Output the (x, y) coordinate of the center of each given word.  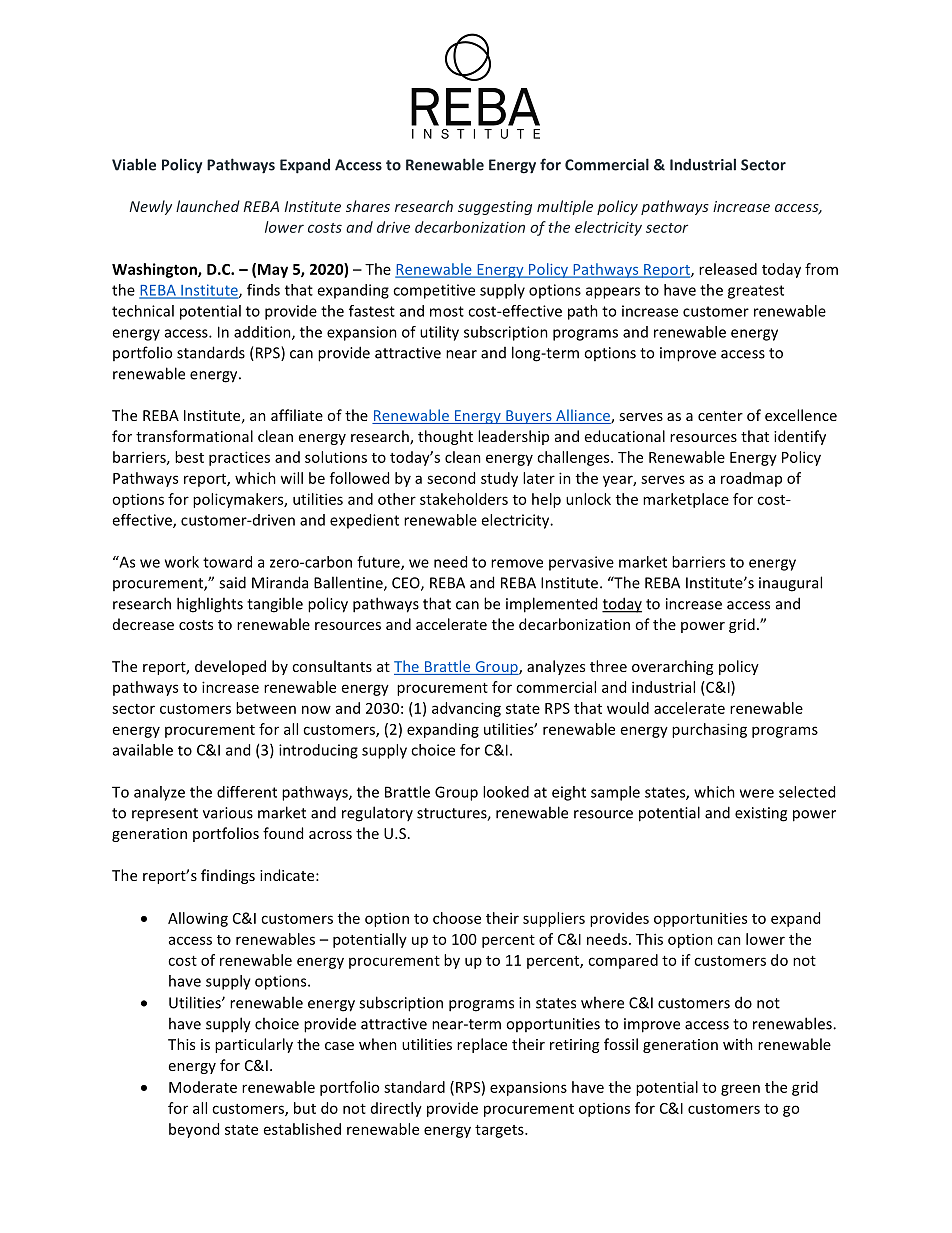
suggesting (495, 208)
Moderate (203, 1087)
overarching (672, 667)
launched (208, 206)
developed (230, 667)
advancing (466, 709)
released (728, 269)
